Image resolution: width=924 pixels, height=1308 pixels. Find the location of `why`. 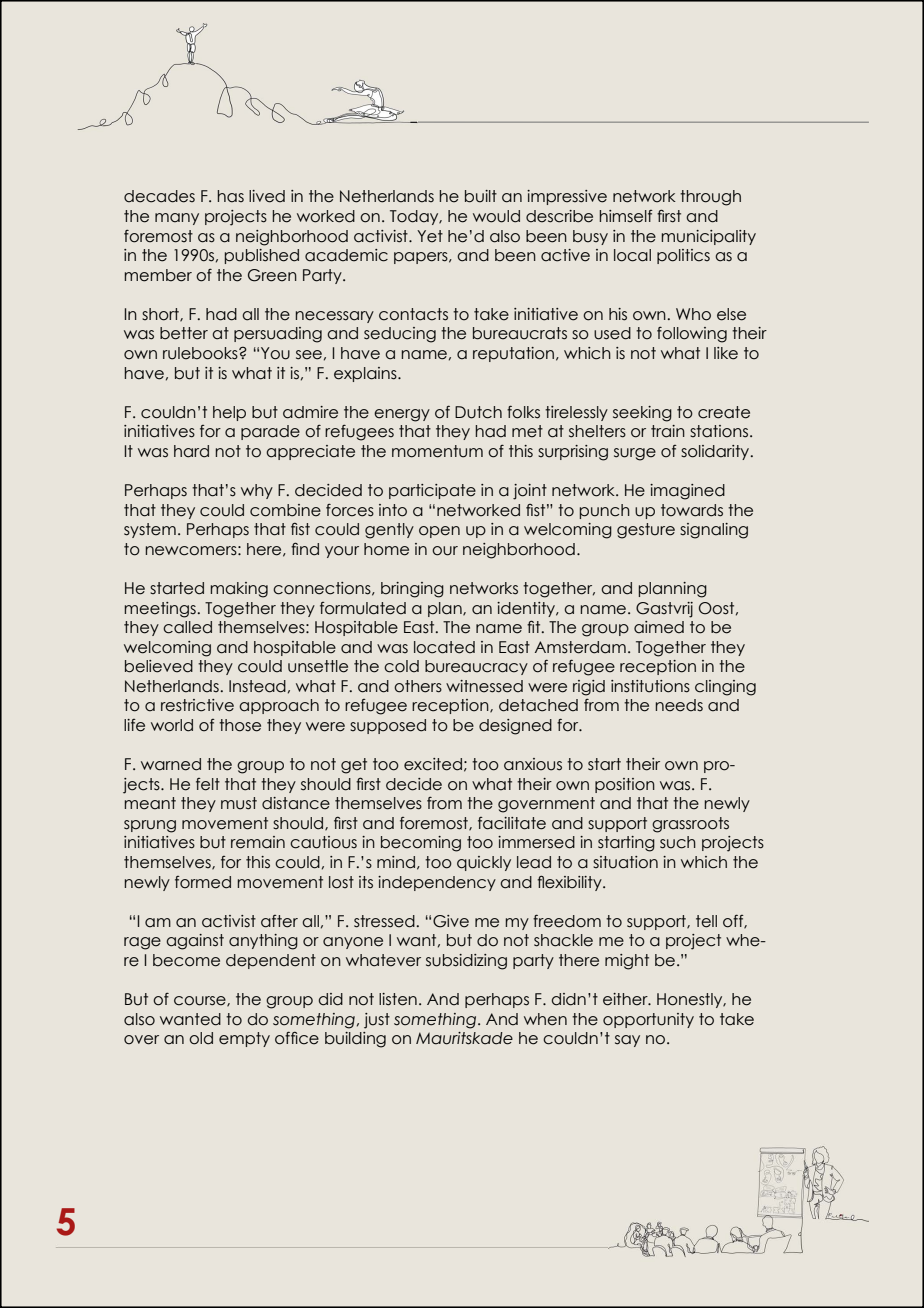

why is located at coordinates (257, 491).
